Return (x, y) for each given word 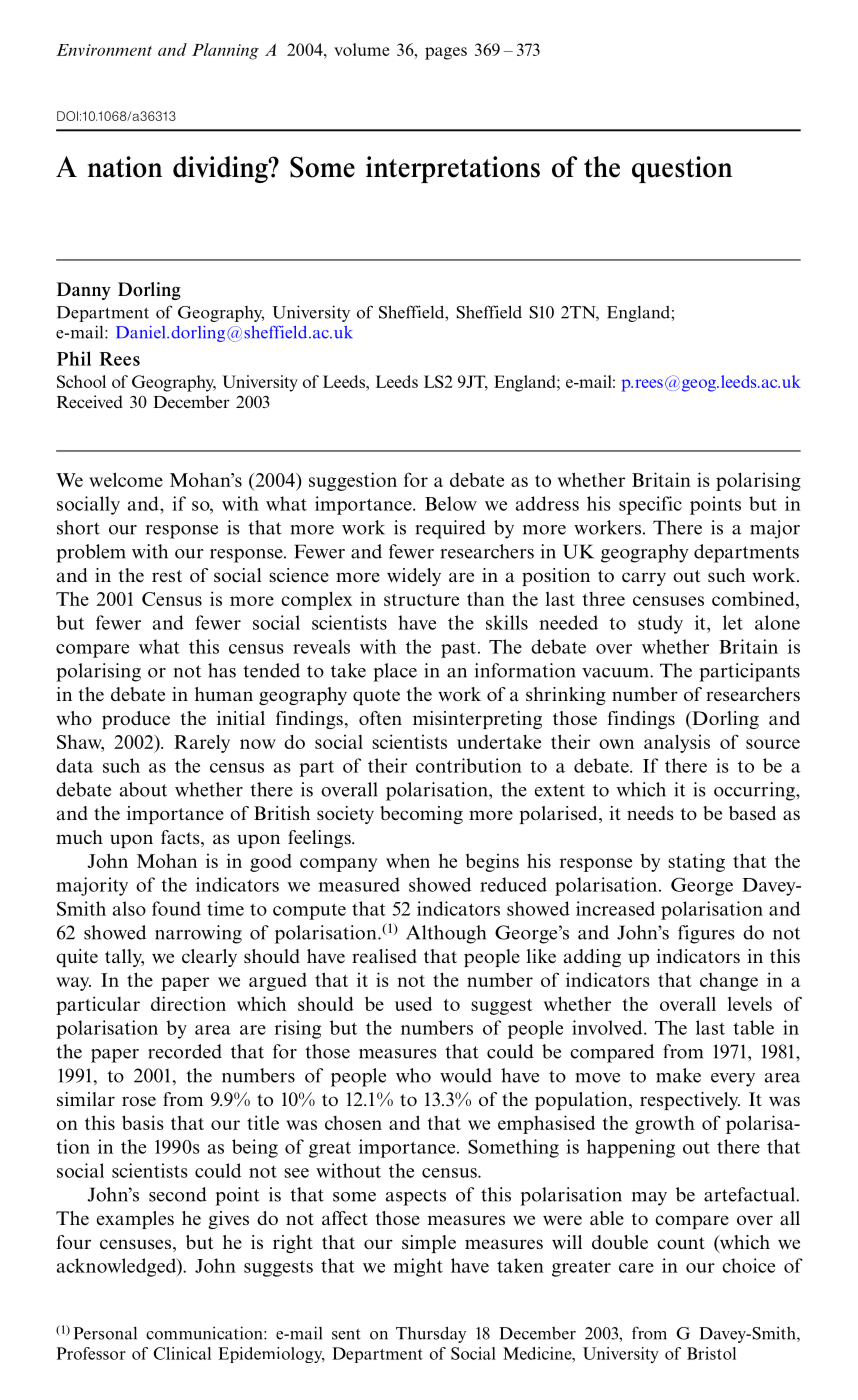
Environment (104, 50)
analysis (677, 743)
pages (446, 53)
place (395, 672)
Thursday (431, 1334)
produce (136, 720)
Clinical (182, 1353)
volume (361, 49)
